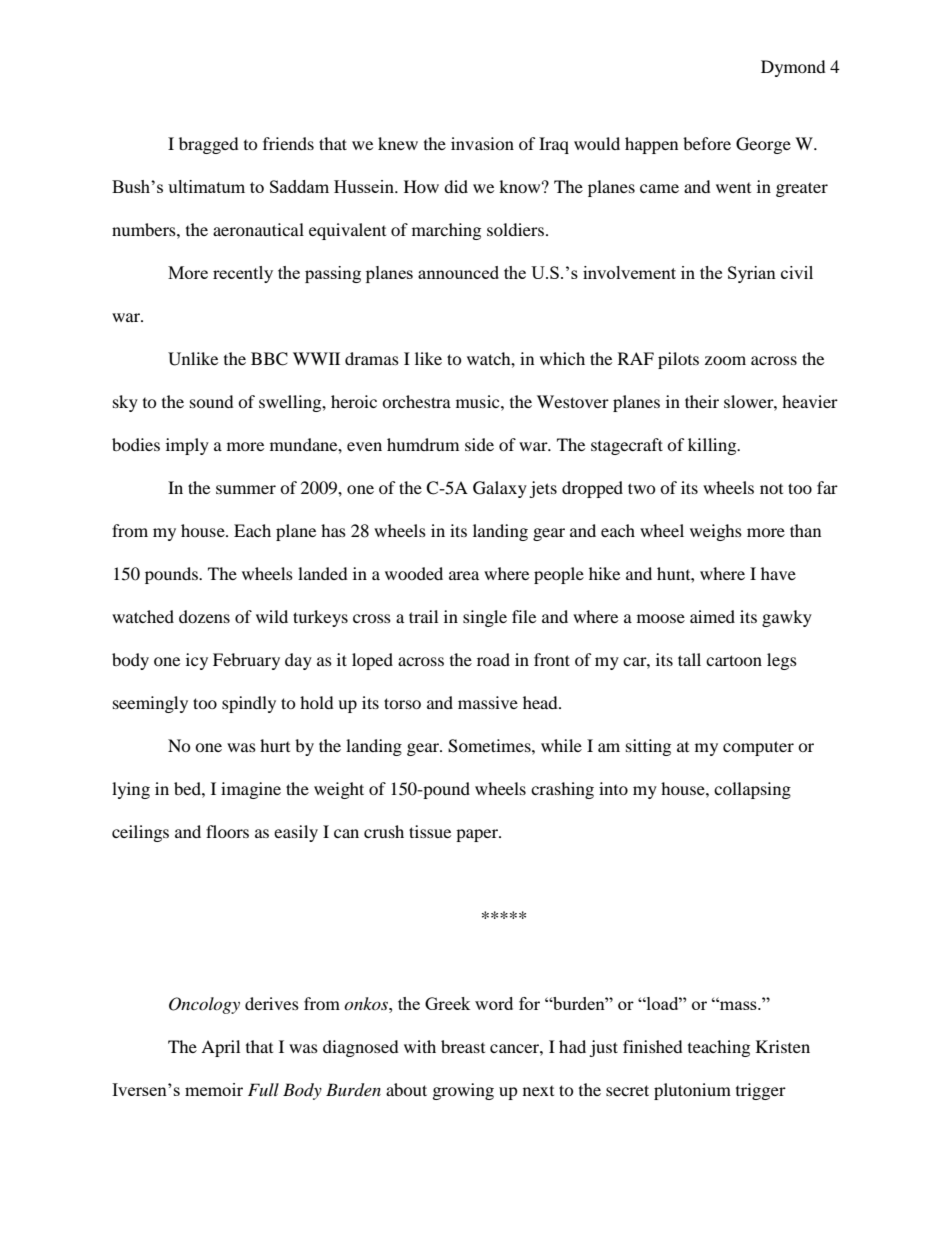 The width and height of the screenshot is (952, 1233). Describe the element at coordinates (456, 186) in the screenshot. I see `did` at that location.
